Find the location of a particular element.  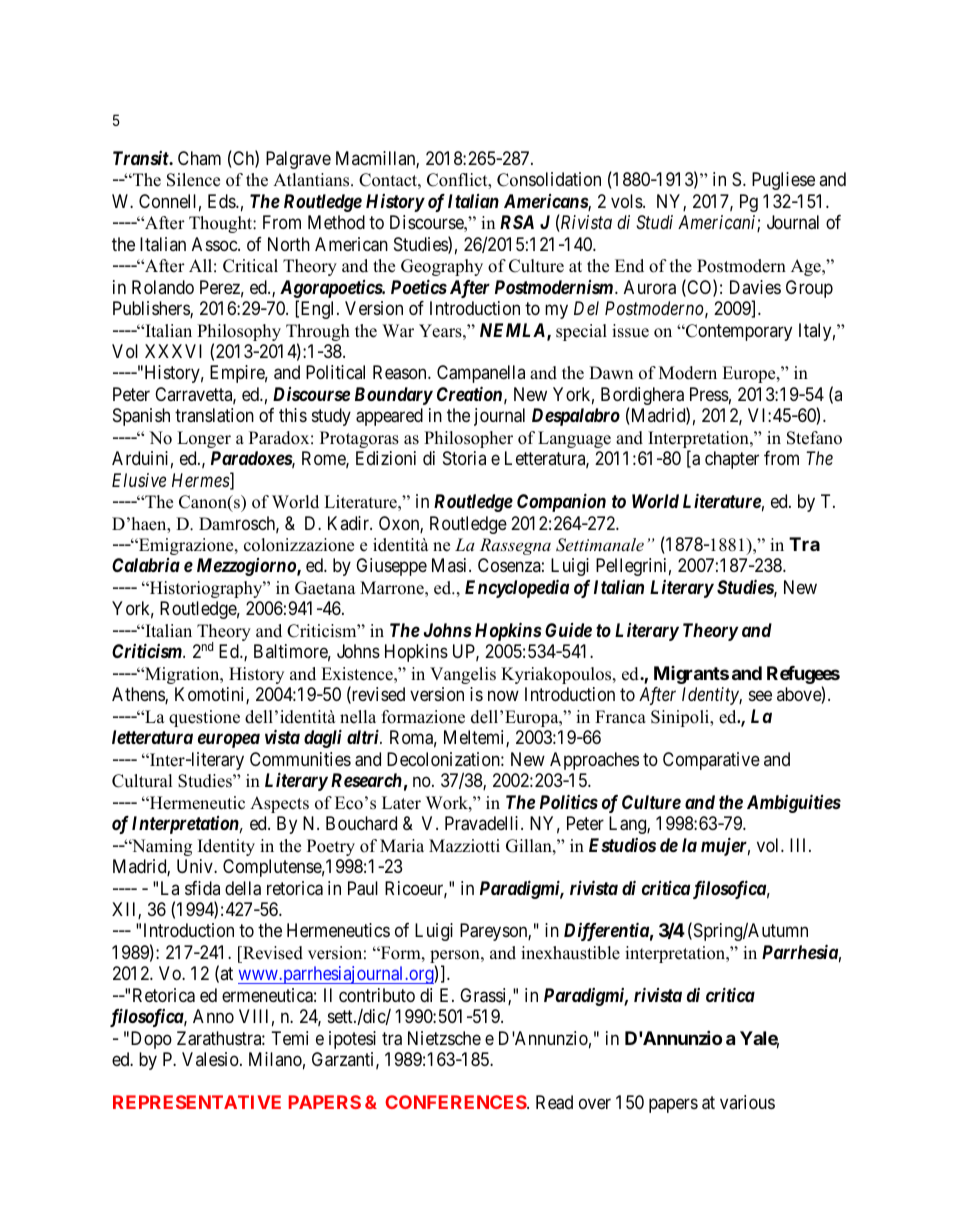

see is located at coordinates (760, 696).
